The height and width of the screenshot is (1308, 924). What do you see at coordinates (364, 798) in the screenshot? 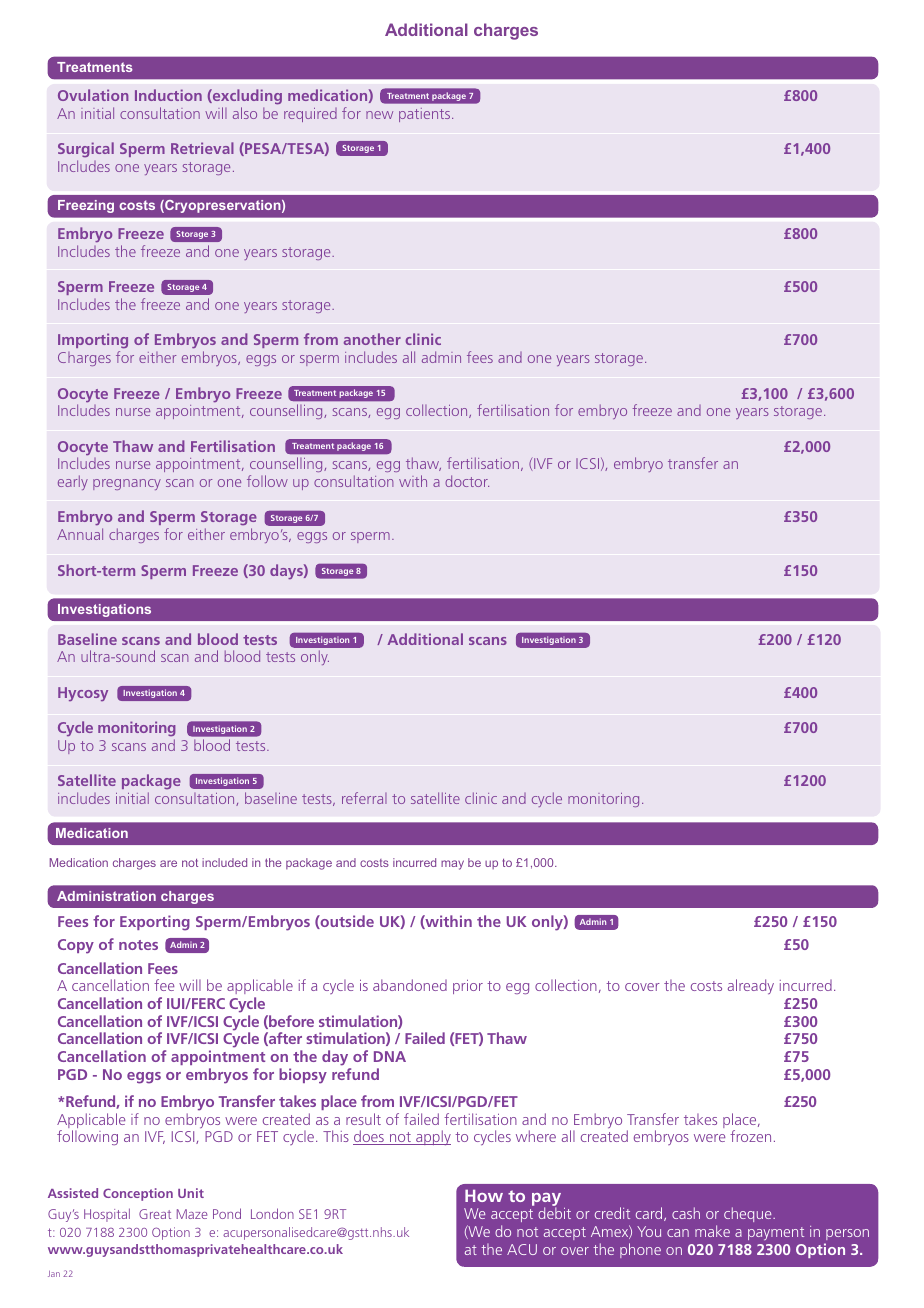
I see `referral` at bounding box center [364, 798].
